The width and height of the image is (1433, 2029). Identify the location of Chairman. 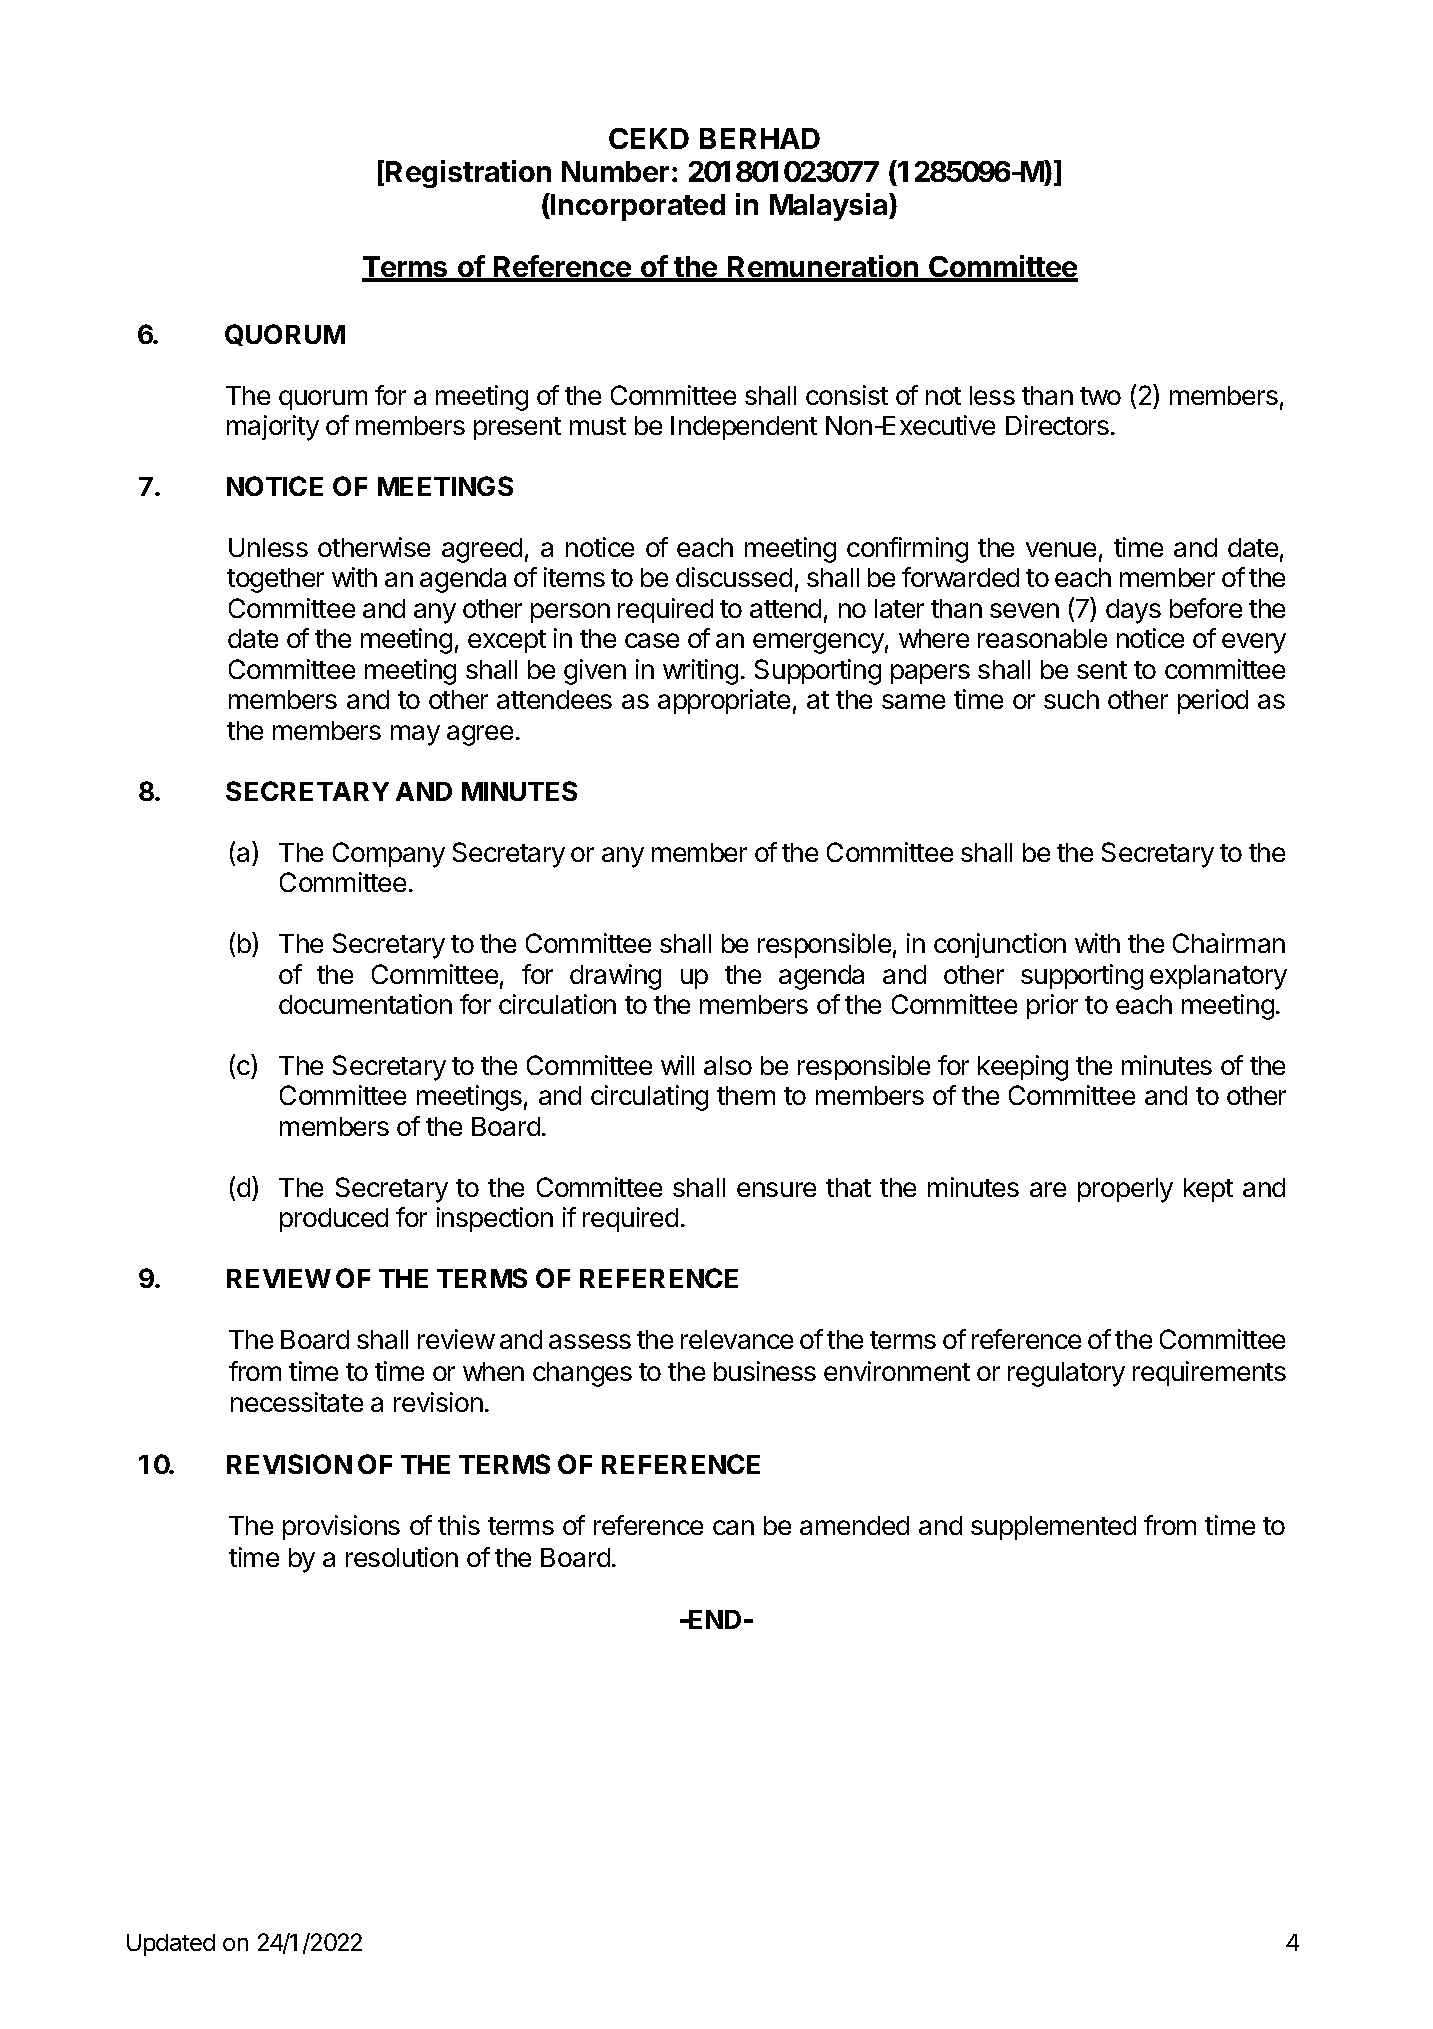
(1229, 943).
